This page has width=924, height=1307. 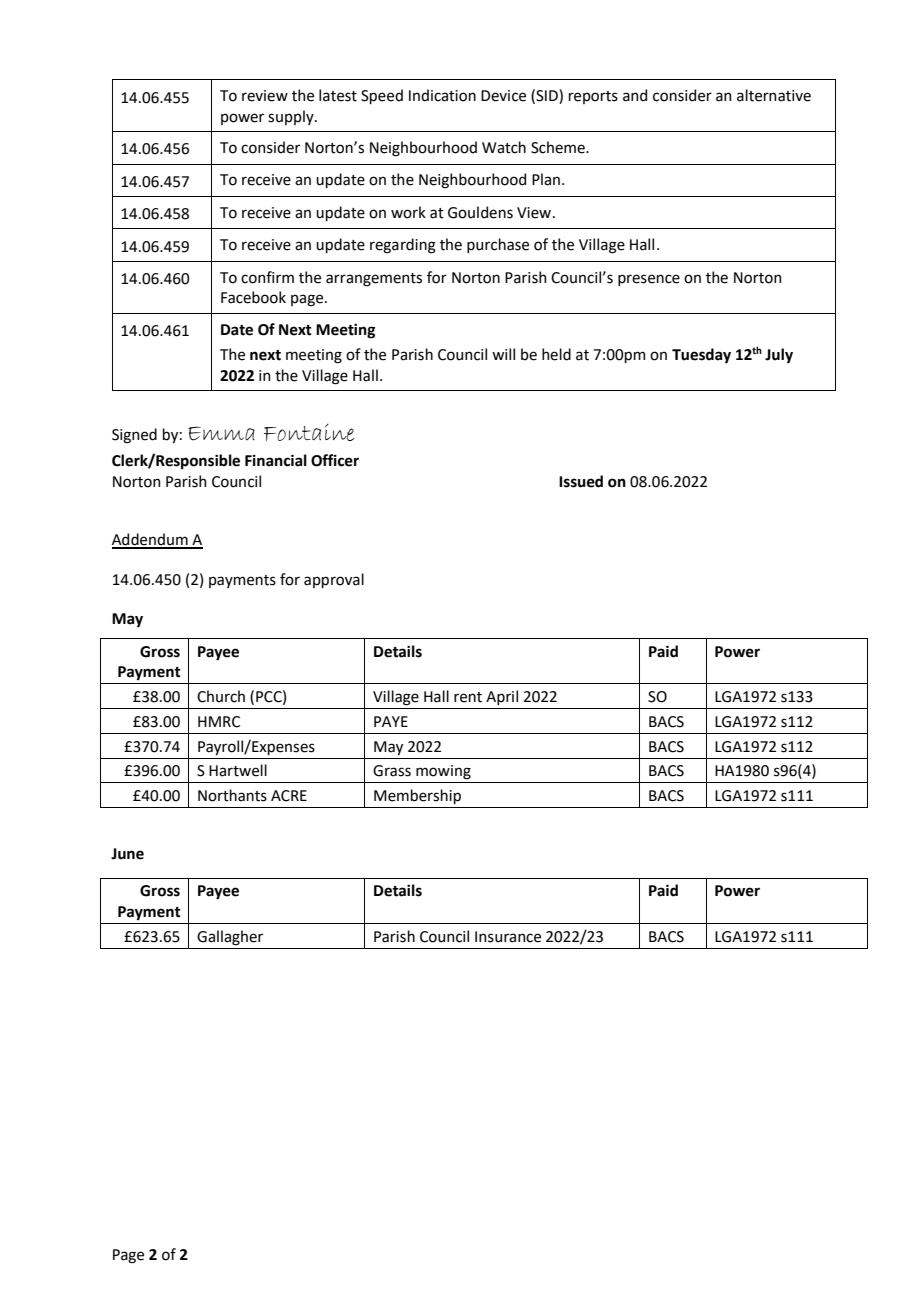 I want to click on Addendum, so click(x=151, y=540).
